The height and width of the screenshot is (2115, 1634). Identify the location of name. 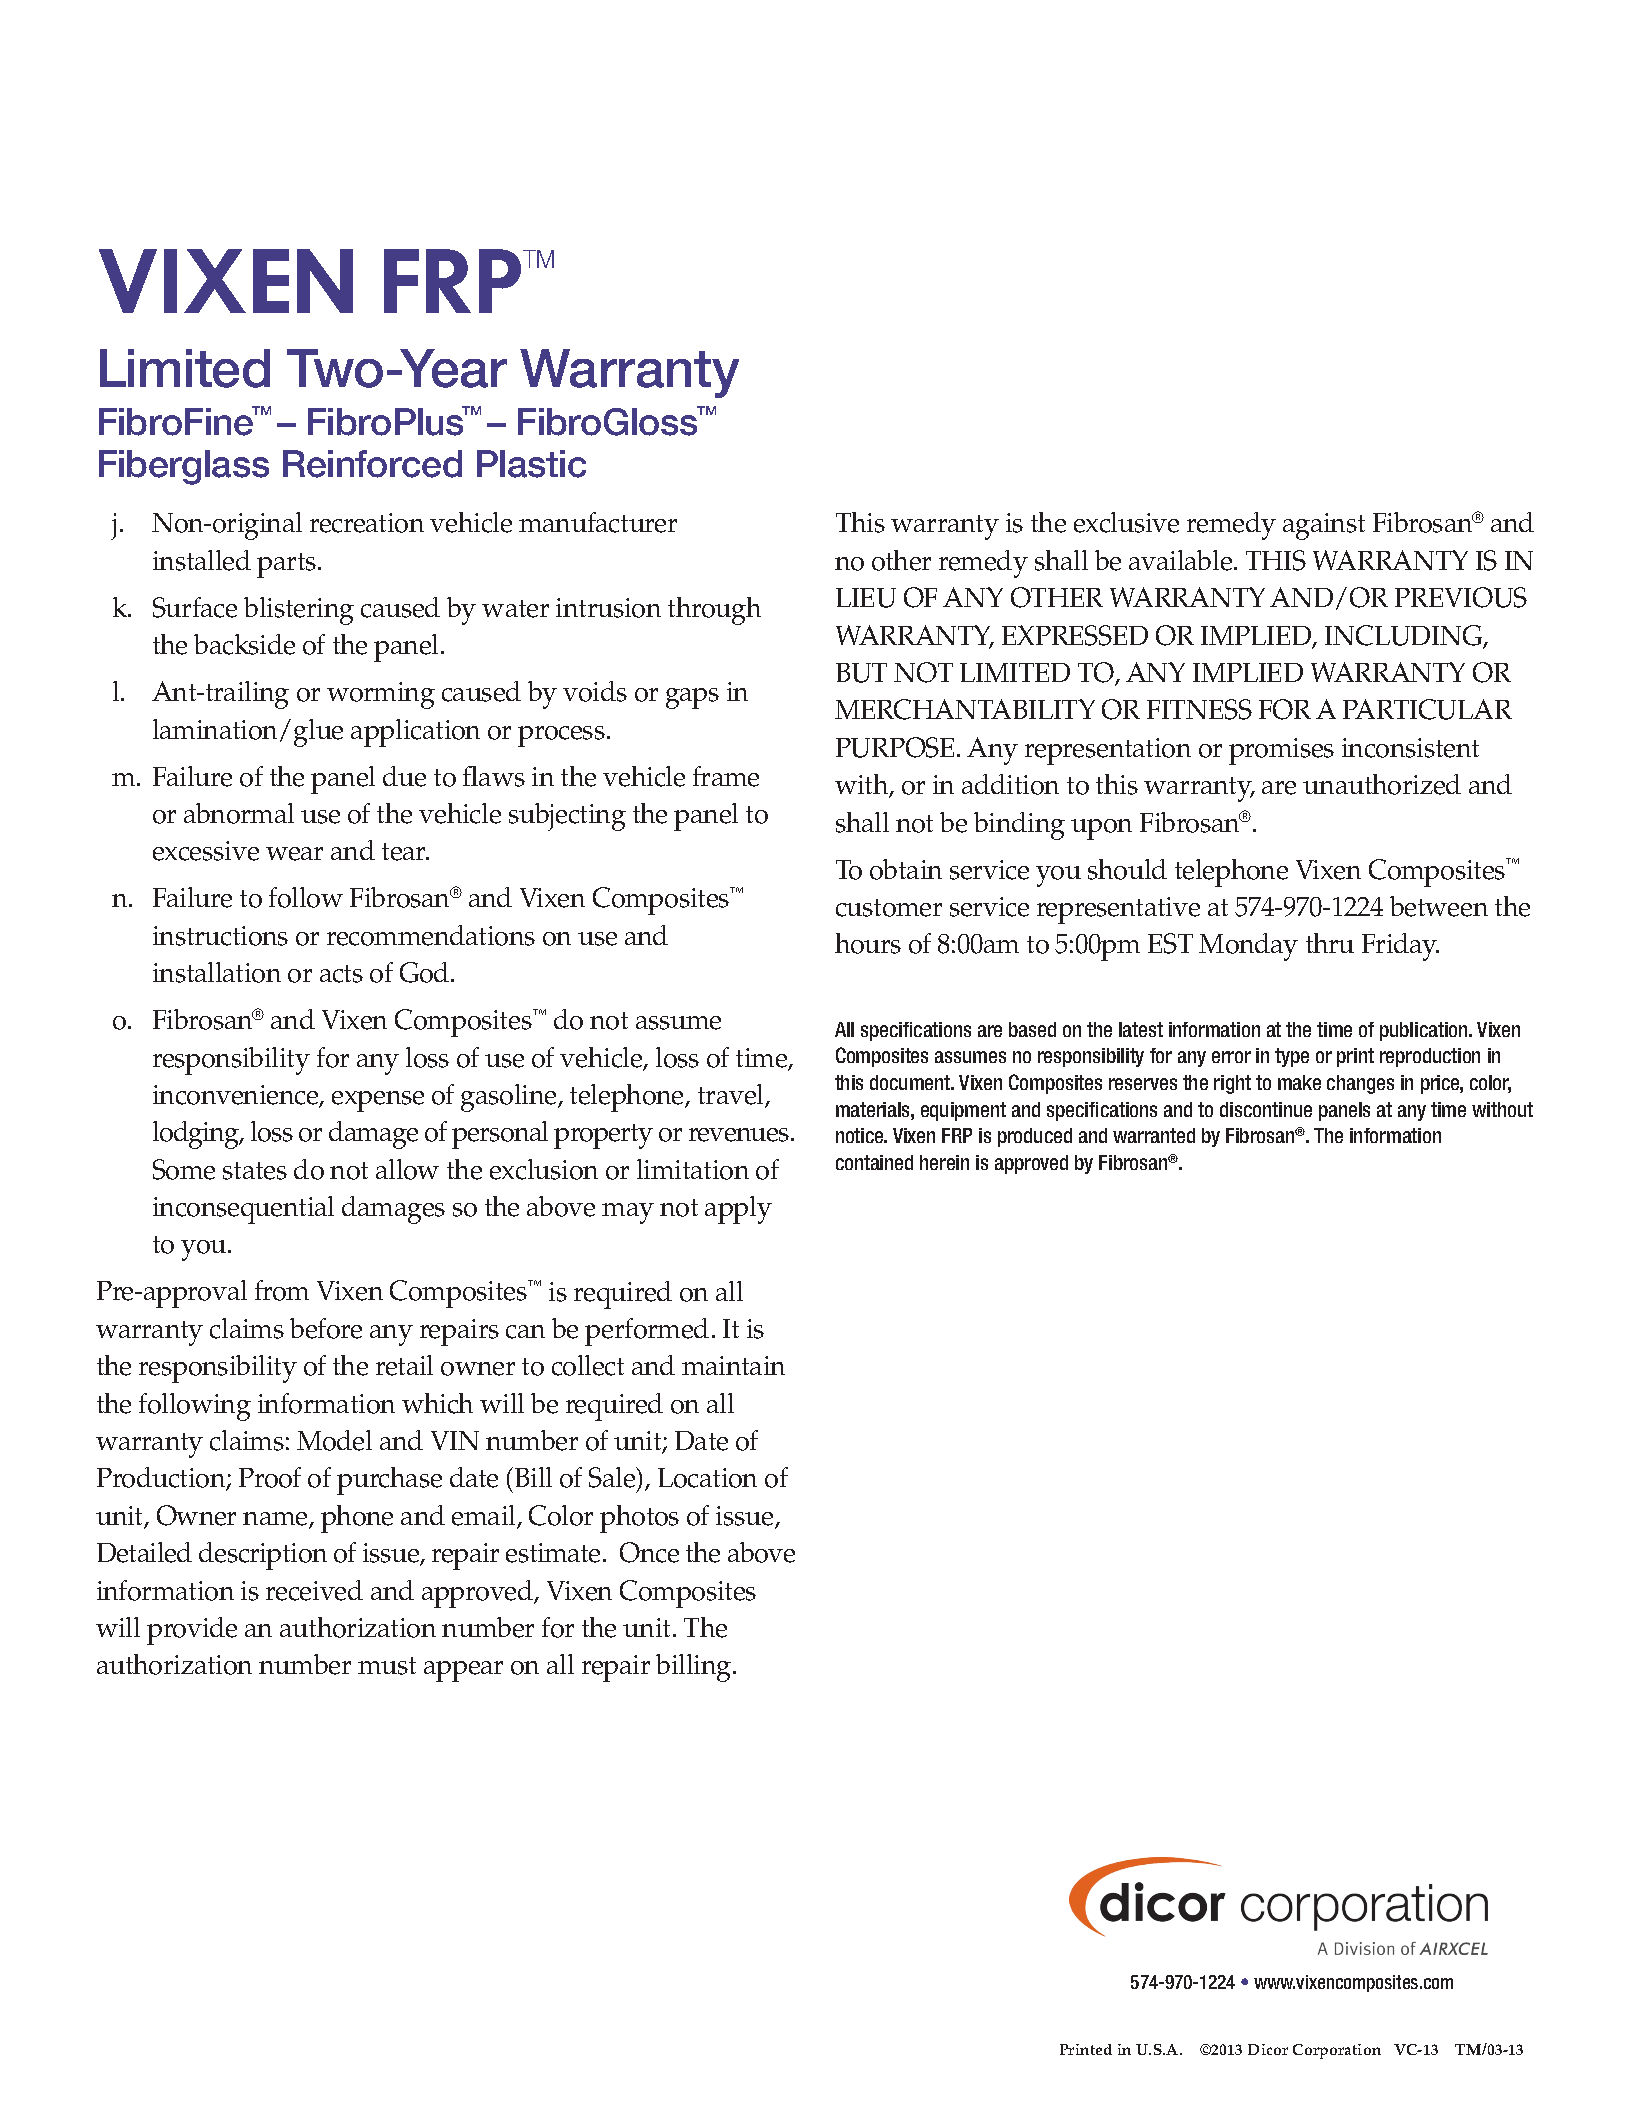
(276, 1520).
